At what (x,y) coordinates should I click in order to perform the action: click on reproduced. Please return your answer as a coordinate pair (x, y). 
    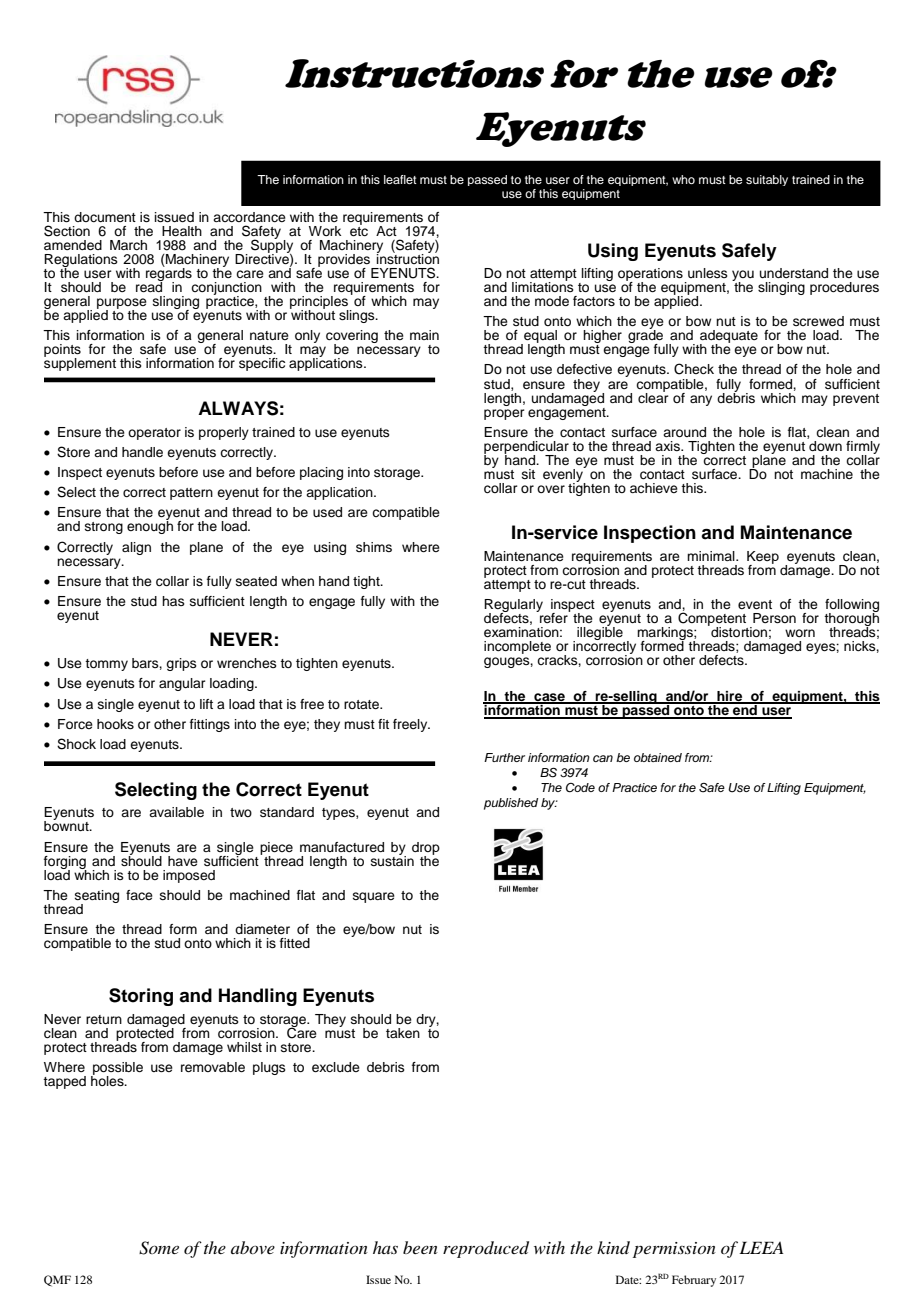
    Looking at the image, I should click on (486, 1249).
